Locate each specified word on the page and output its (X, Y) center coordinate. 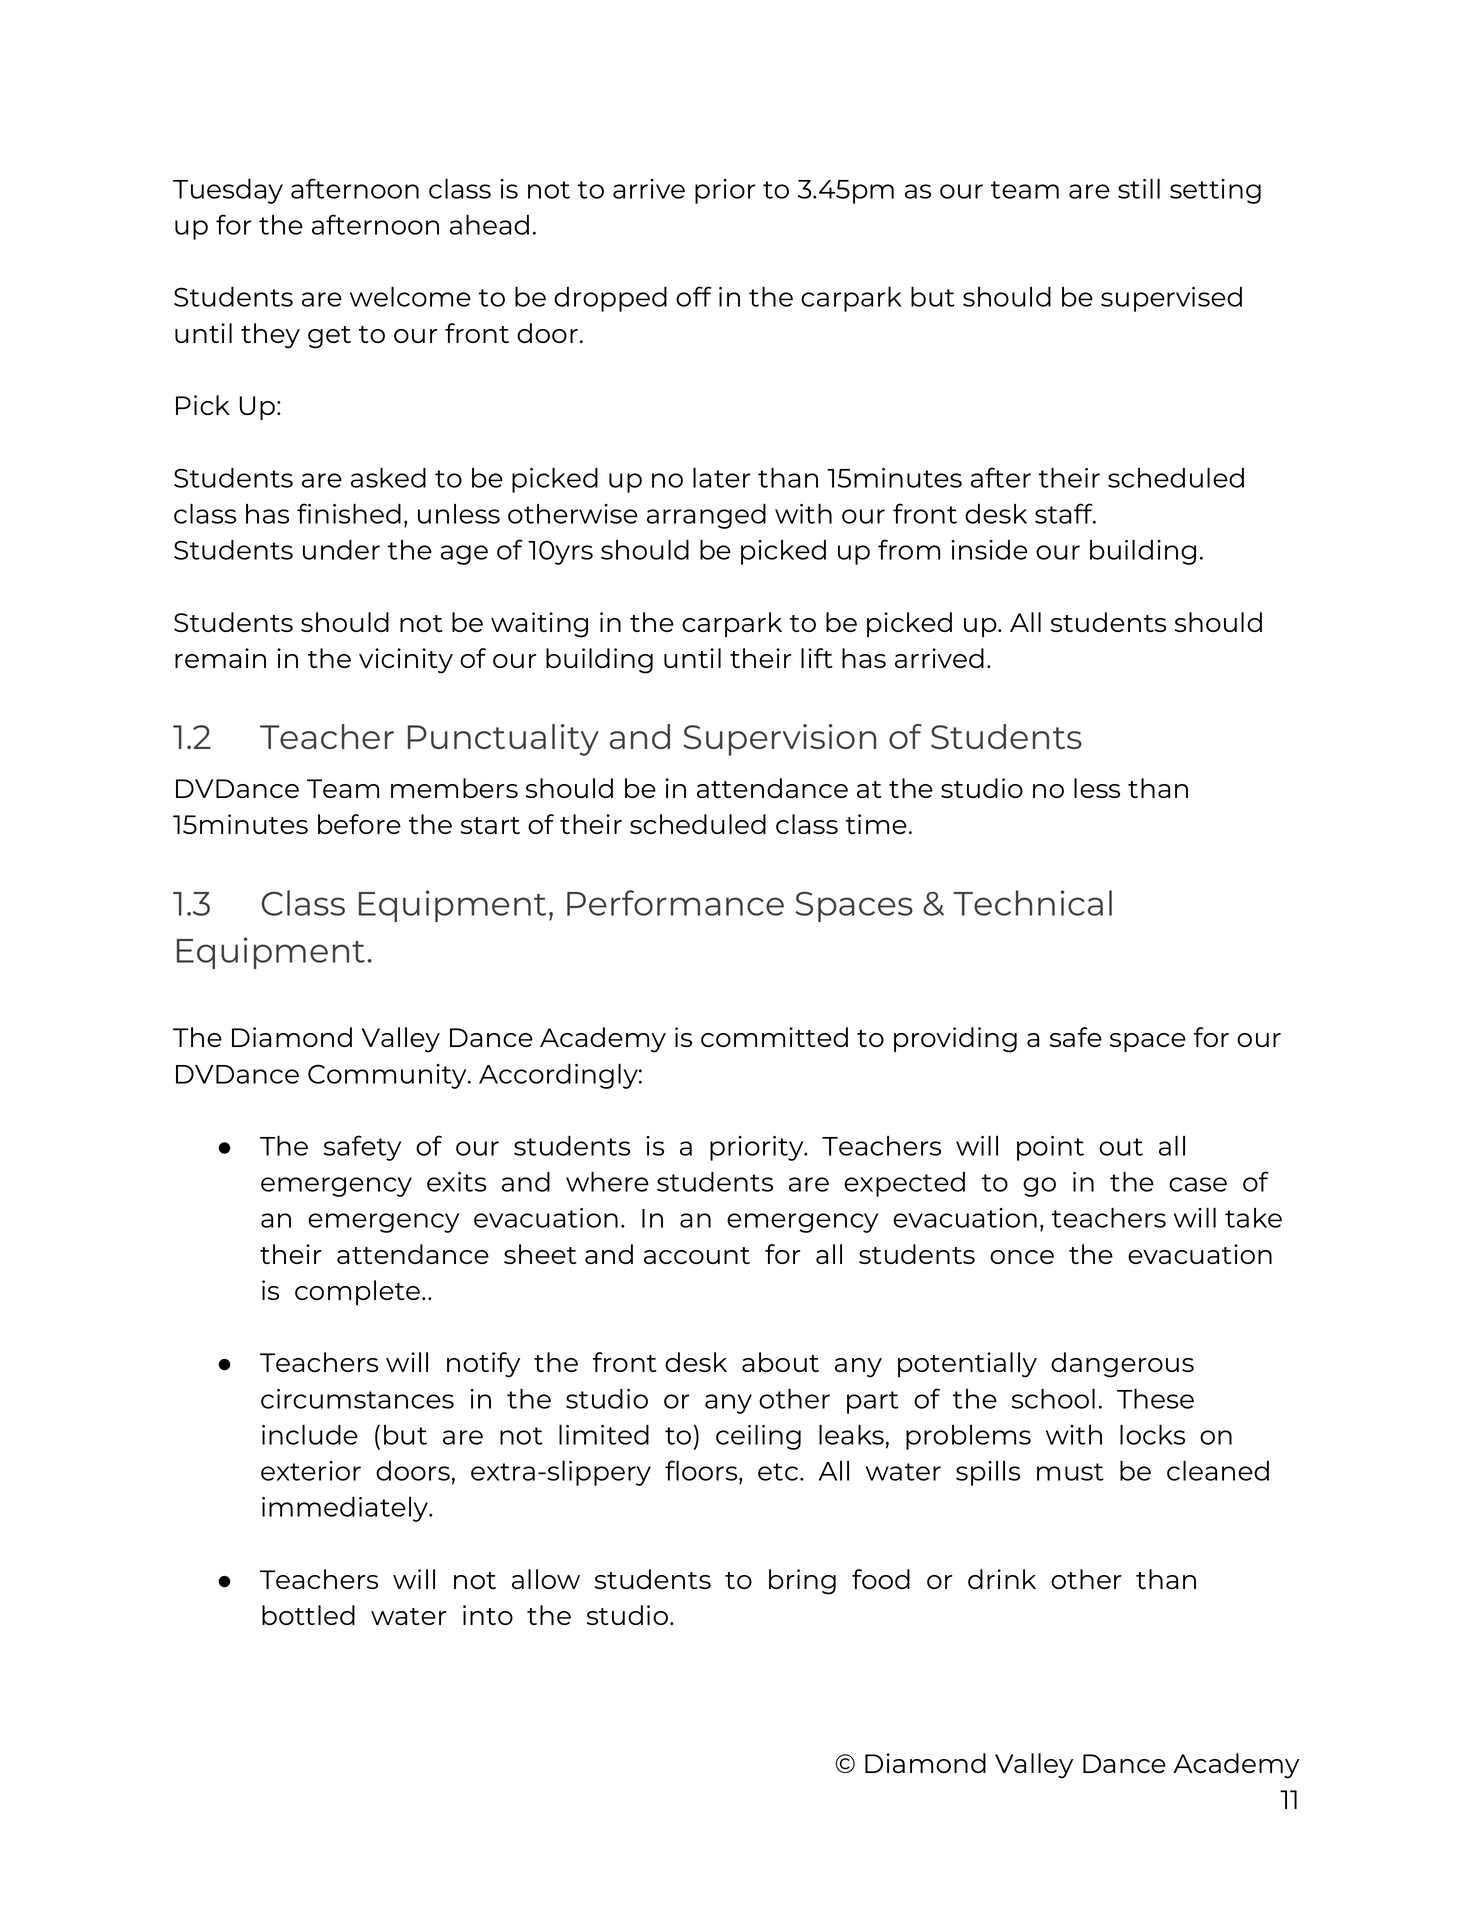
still (1139, 188)
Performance (675, 903)
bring (802, 1582)
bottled (308, 1615)
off (694, 296)
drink (1002, 1579)
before (359, 824)
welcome (410, 296)
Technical (1032, 903)
